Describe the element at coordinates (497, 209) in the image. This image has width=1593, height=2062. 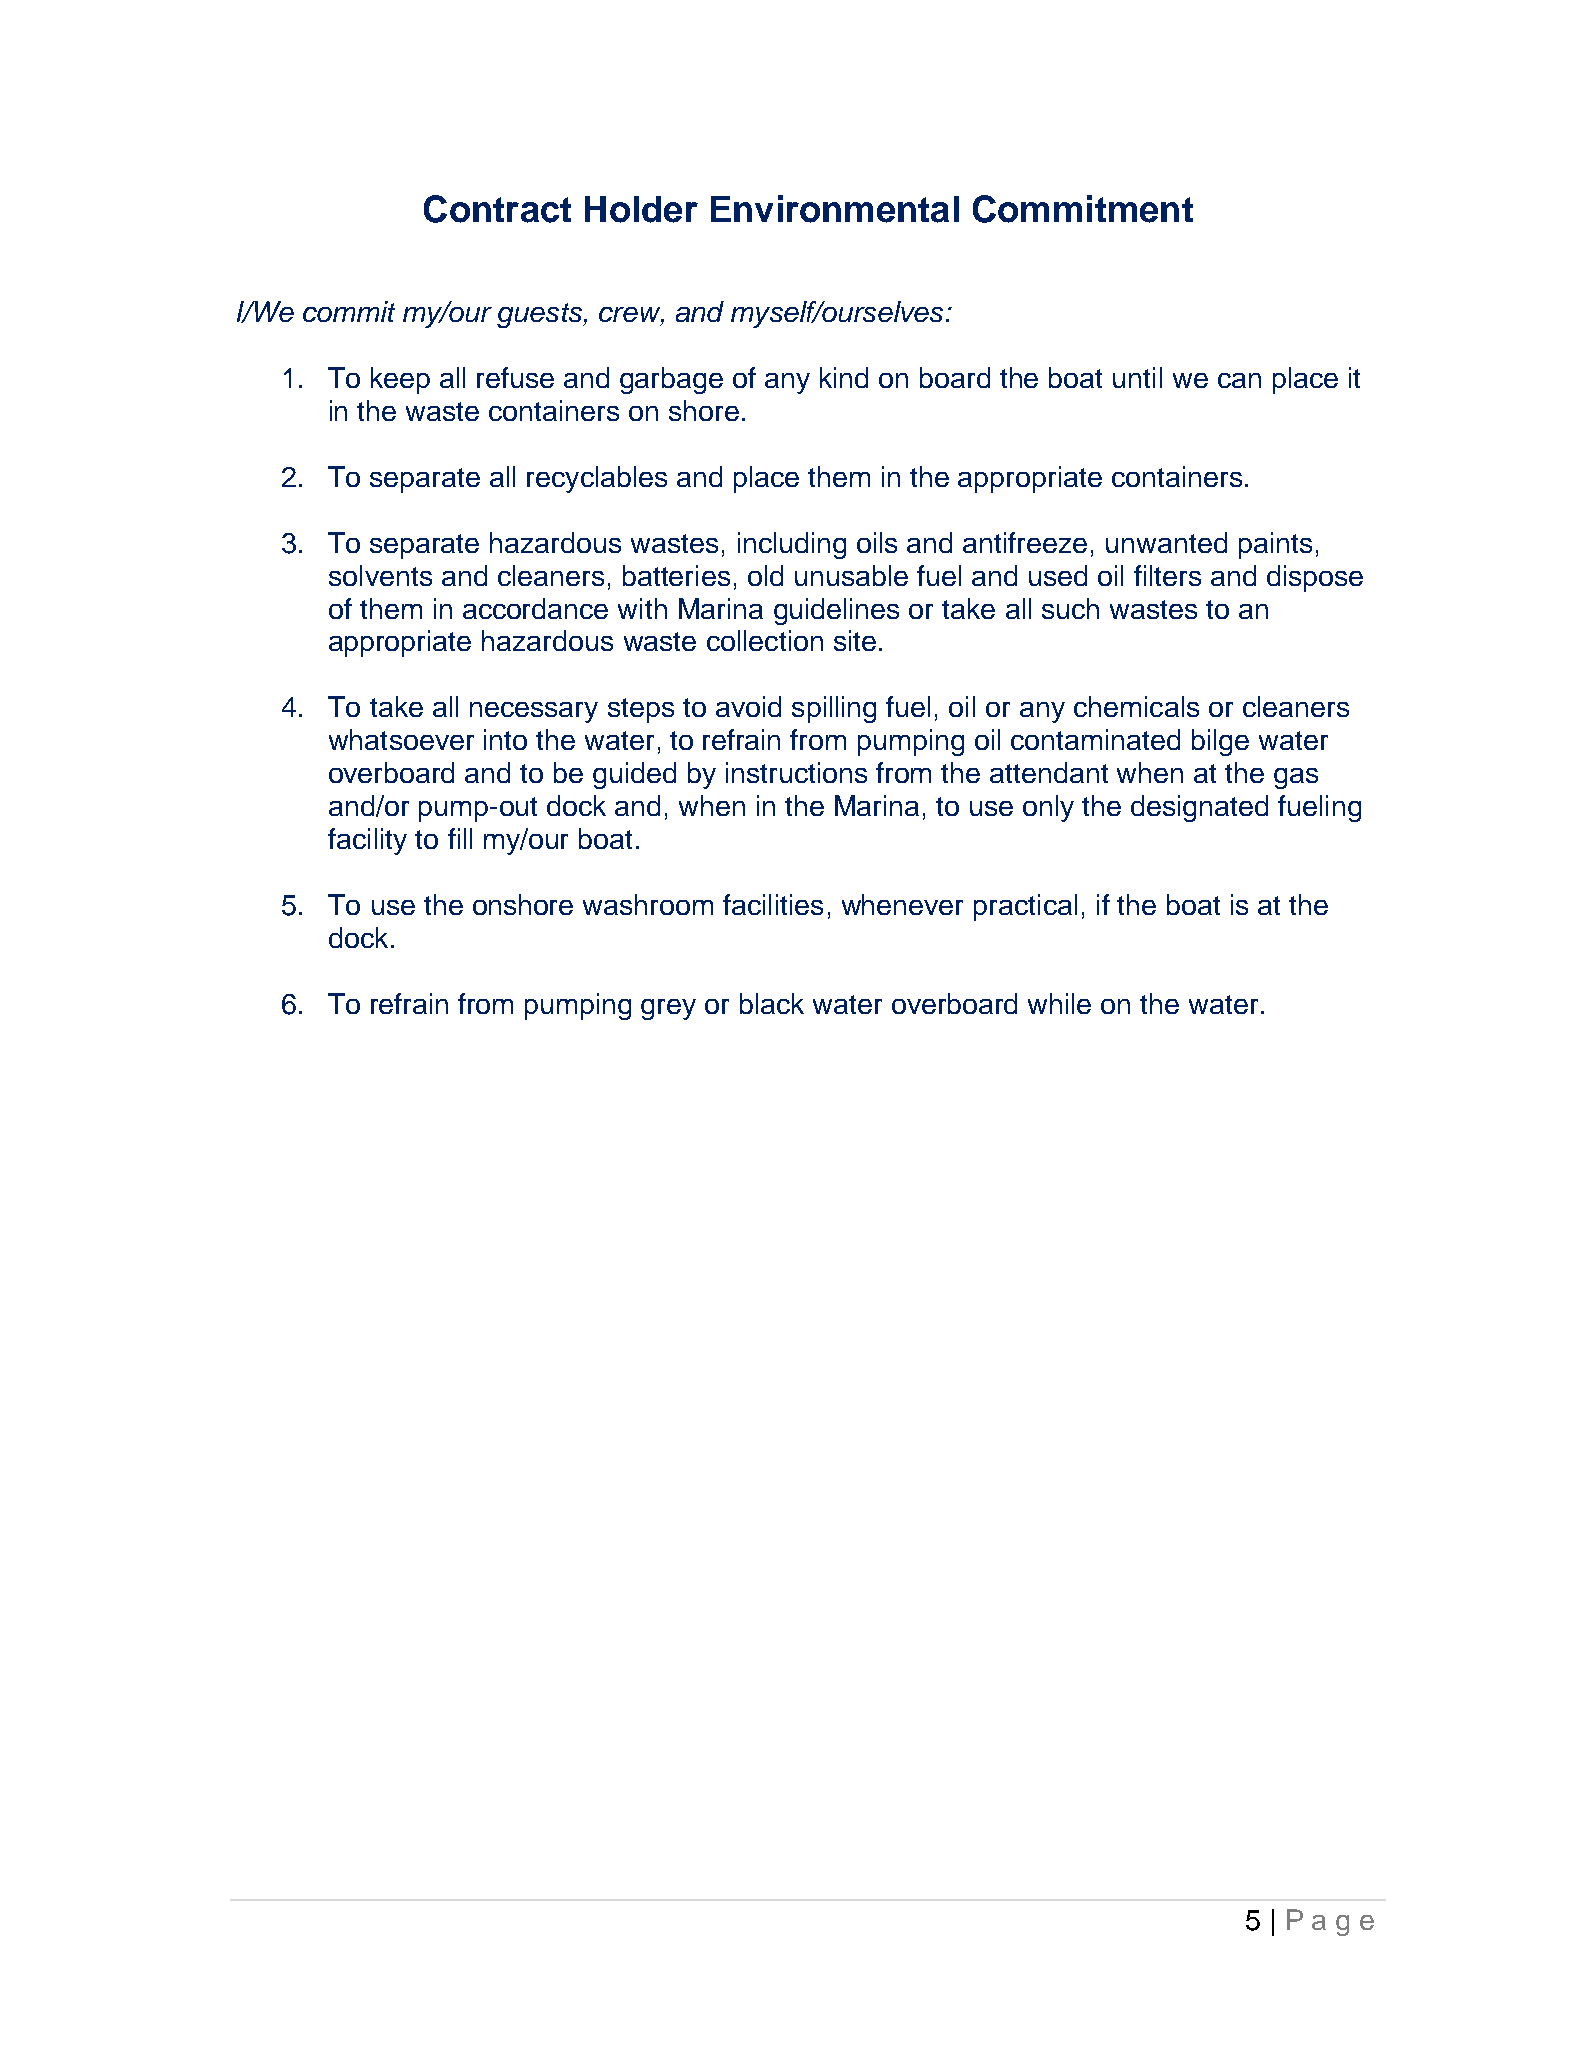
I see `Contract` at that location.
